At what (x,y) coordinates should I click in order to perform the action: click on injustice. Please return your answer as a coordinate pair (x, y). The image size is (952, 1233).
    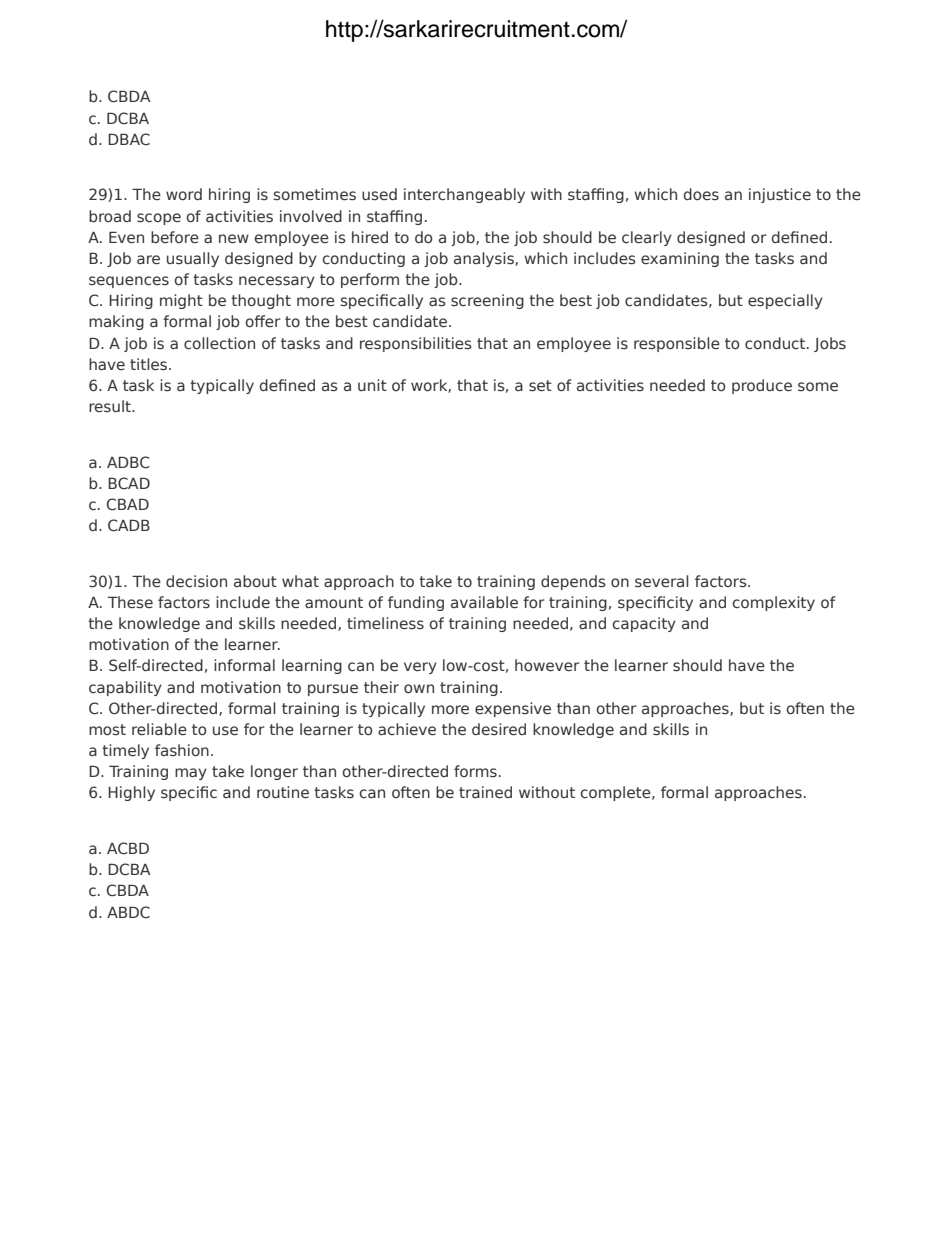
    Looking at the image, I should click on (780, 195).
